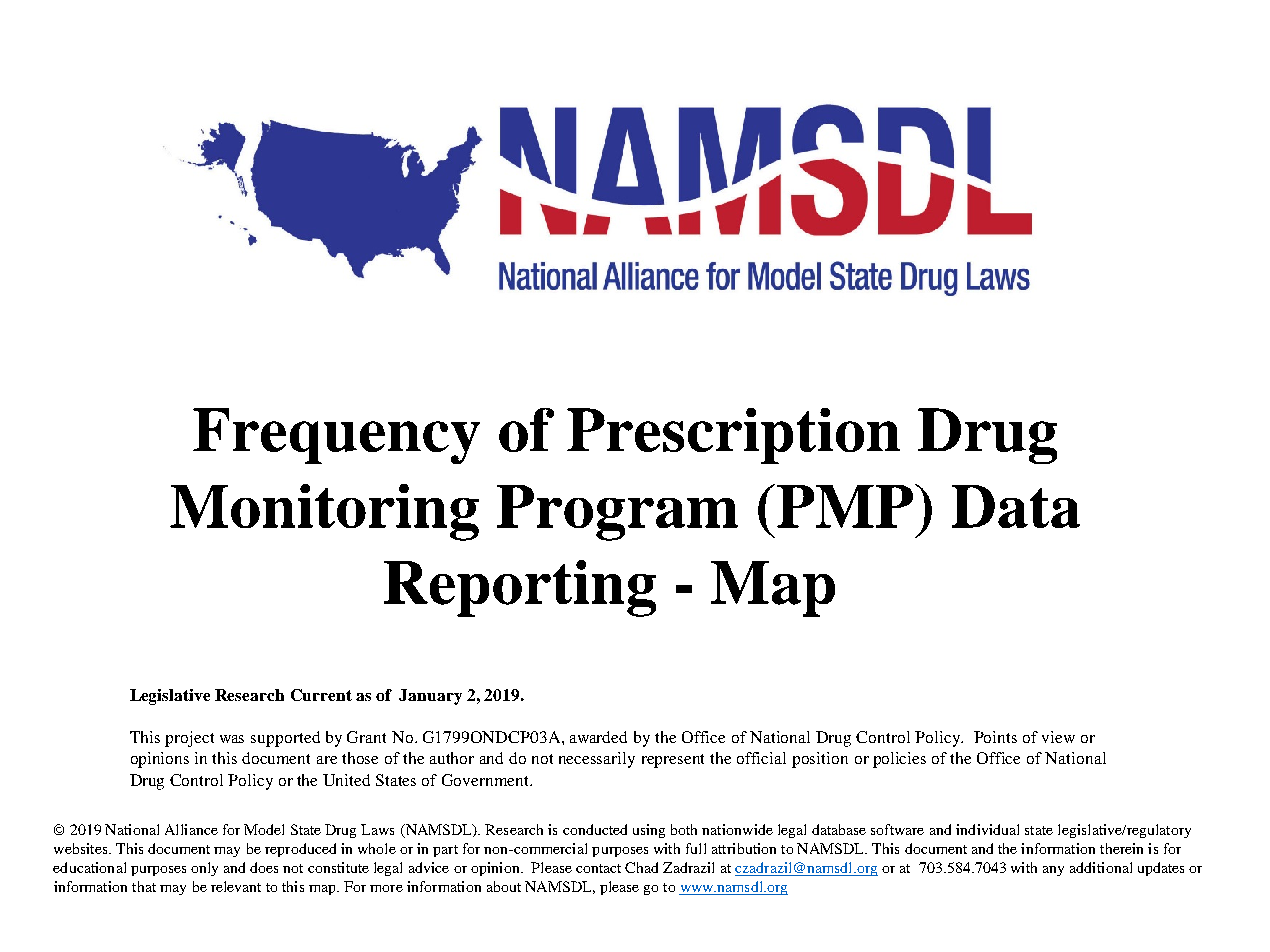  I want to click on PMP, so click(846, 506).
